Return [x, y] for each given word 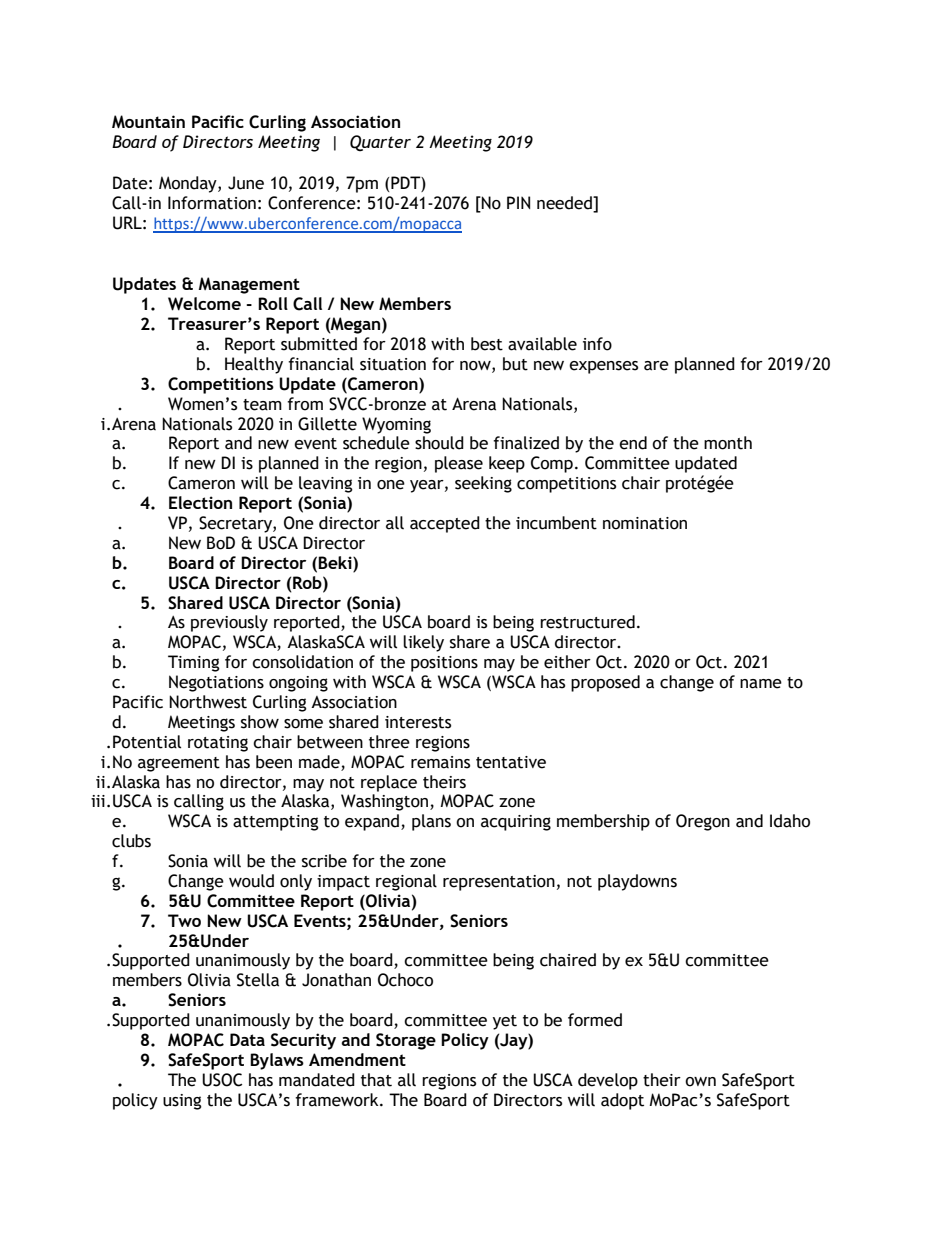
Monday [189, 184]
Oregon [703, 822]
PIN [518, 202]
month [728, 443]
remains [440, 762]
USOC [222, 1080]
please [459, 464]
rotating [218, 744]
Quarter [380, 143]
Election [200, 502]
